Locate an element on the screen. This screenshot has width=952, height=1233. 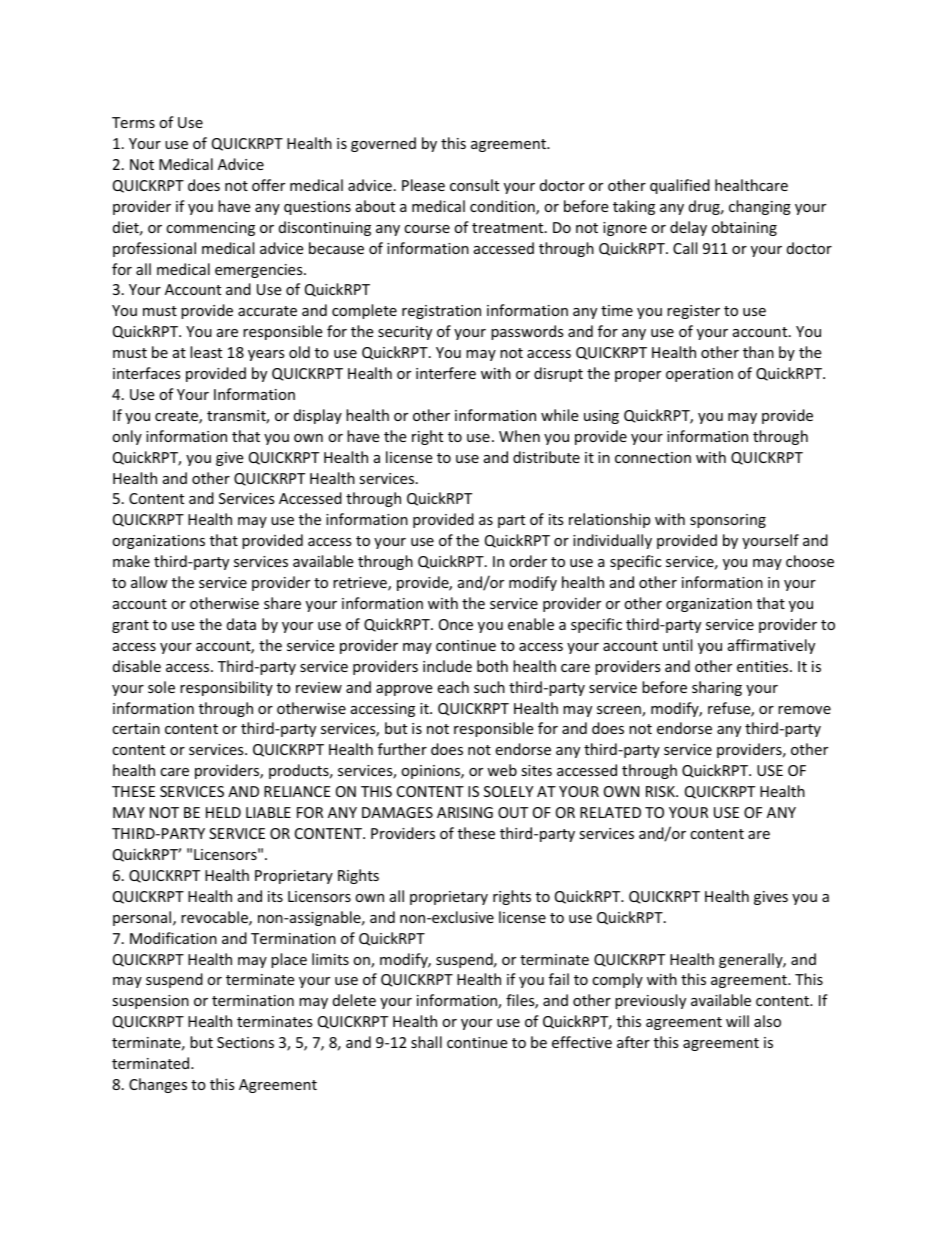
Sections is located at coordinates (245, 1042).
